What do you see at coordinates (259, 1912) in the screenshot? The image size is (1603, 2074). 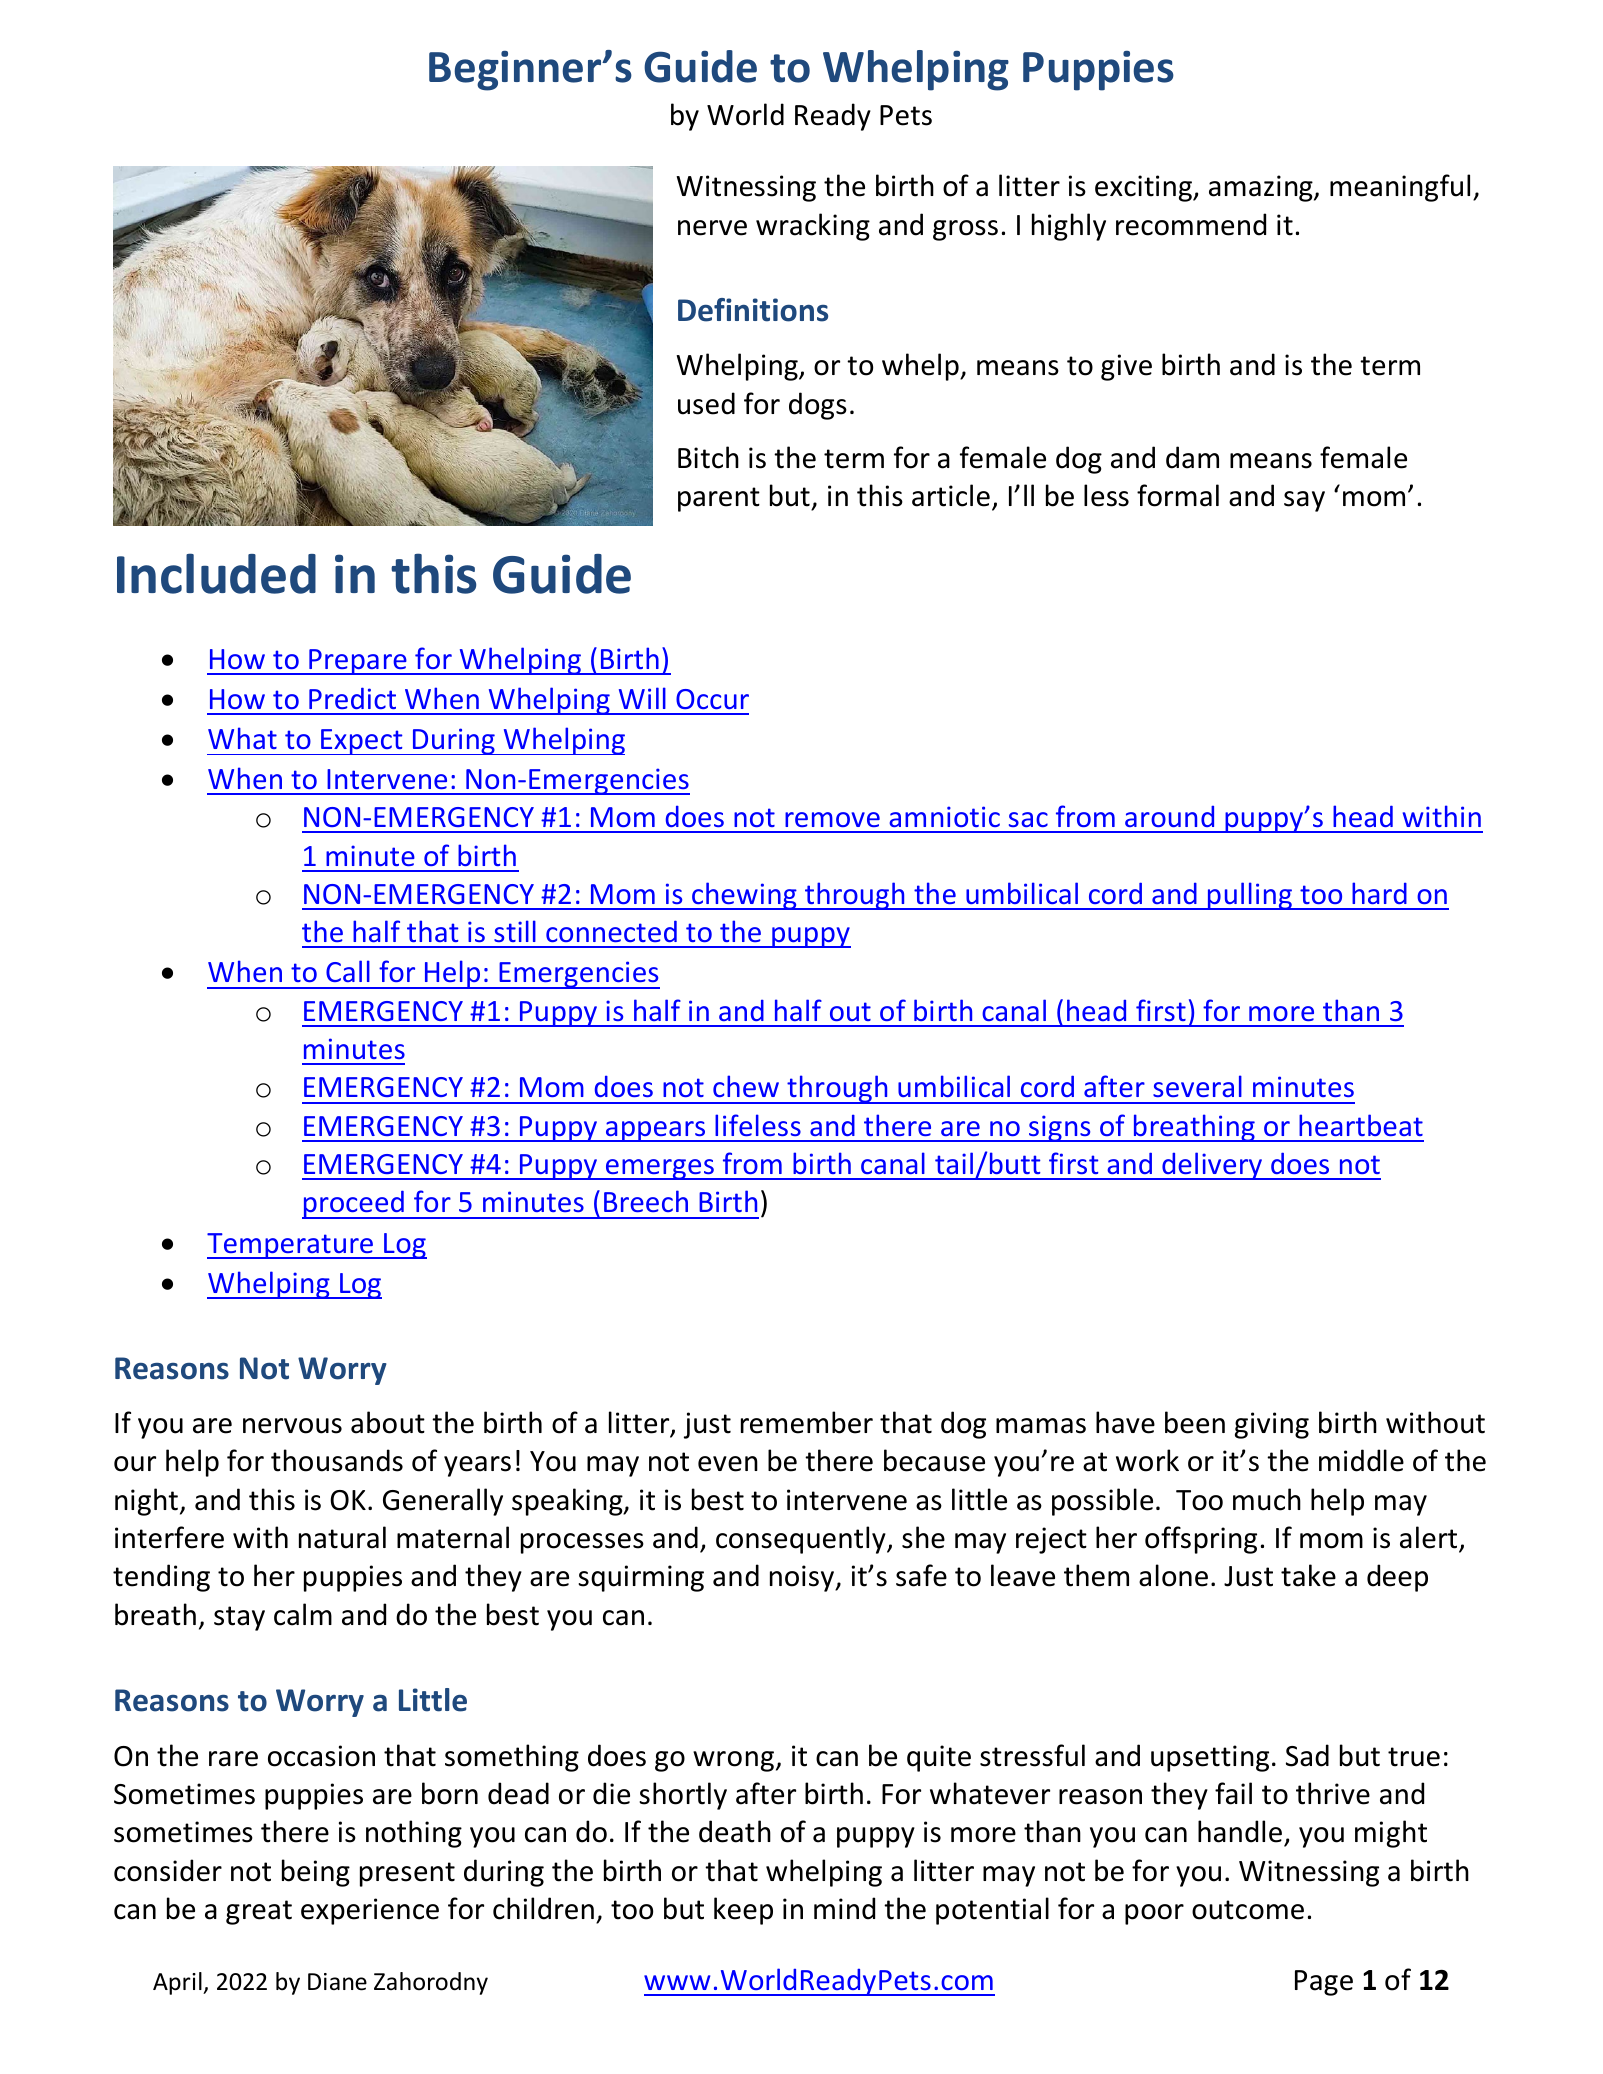 I see `great` at bounding box center [259, 1912].
